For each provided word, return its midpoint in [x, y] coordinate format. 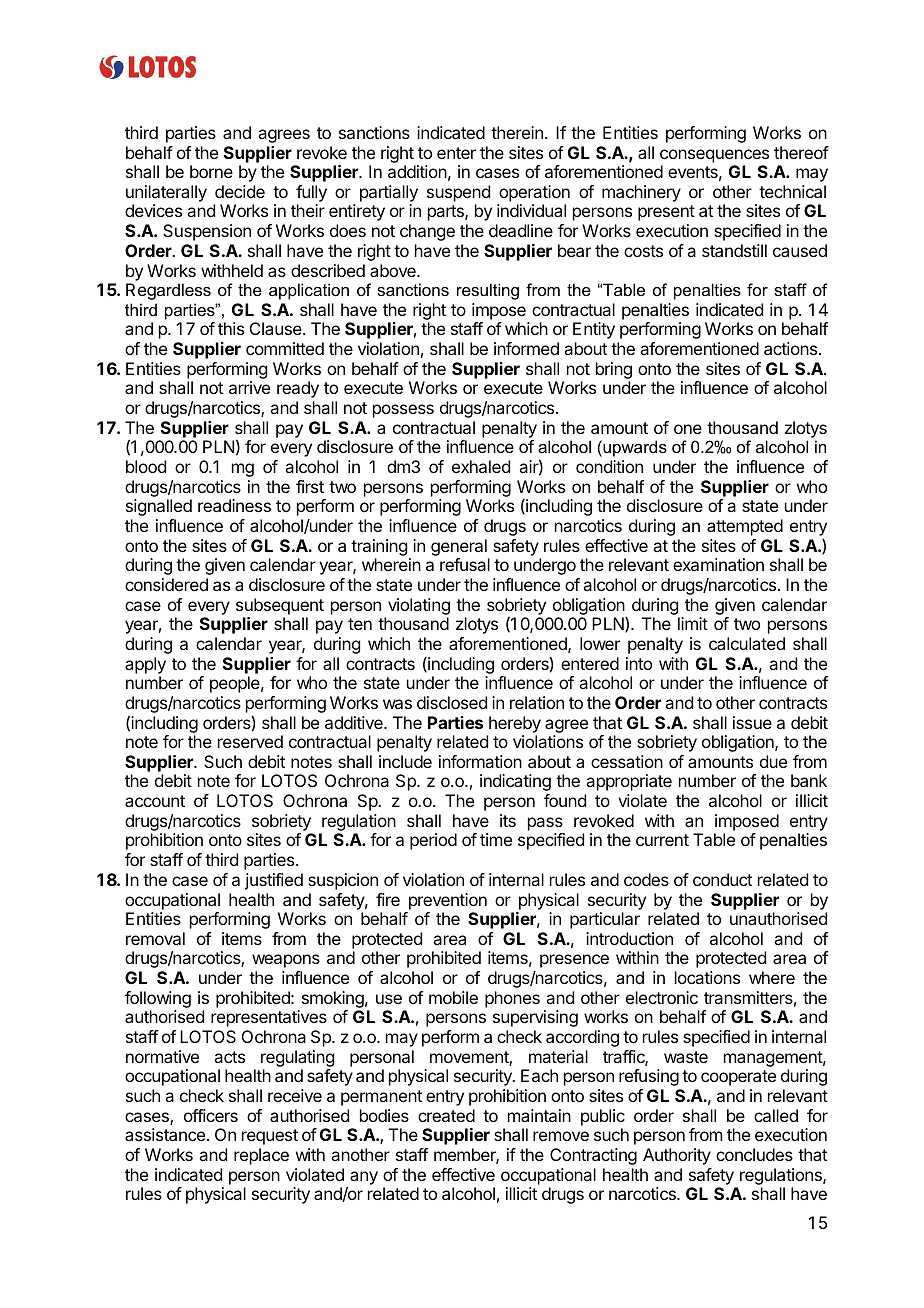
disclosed [452, 702]
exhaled [481, 466]
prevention [448, 901]
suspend [458, 193]
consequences [714, 156]
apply [145, 665]
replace [261, 1156]
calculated [747, 643]
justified [274, 881]
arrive [249, 387]
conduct [722, 879]
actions [790, 348]
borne [211, 171]
